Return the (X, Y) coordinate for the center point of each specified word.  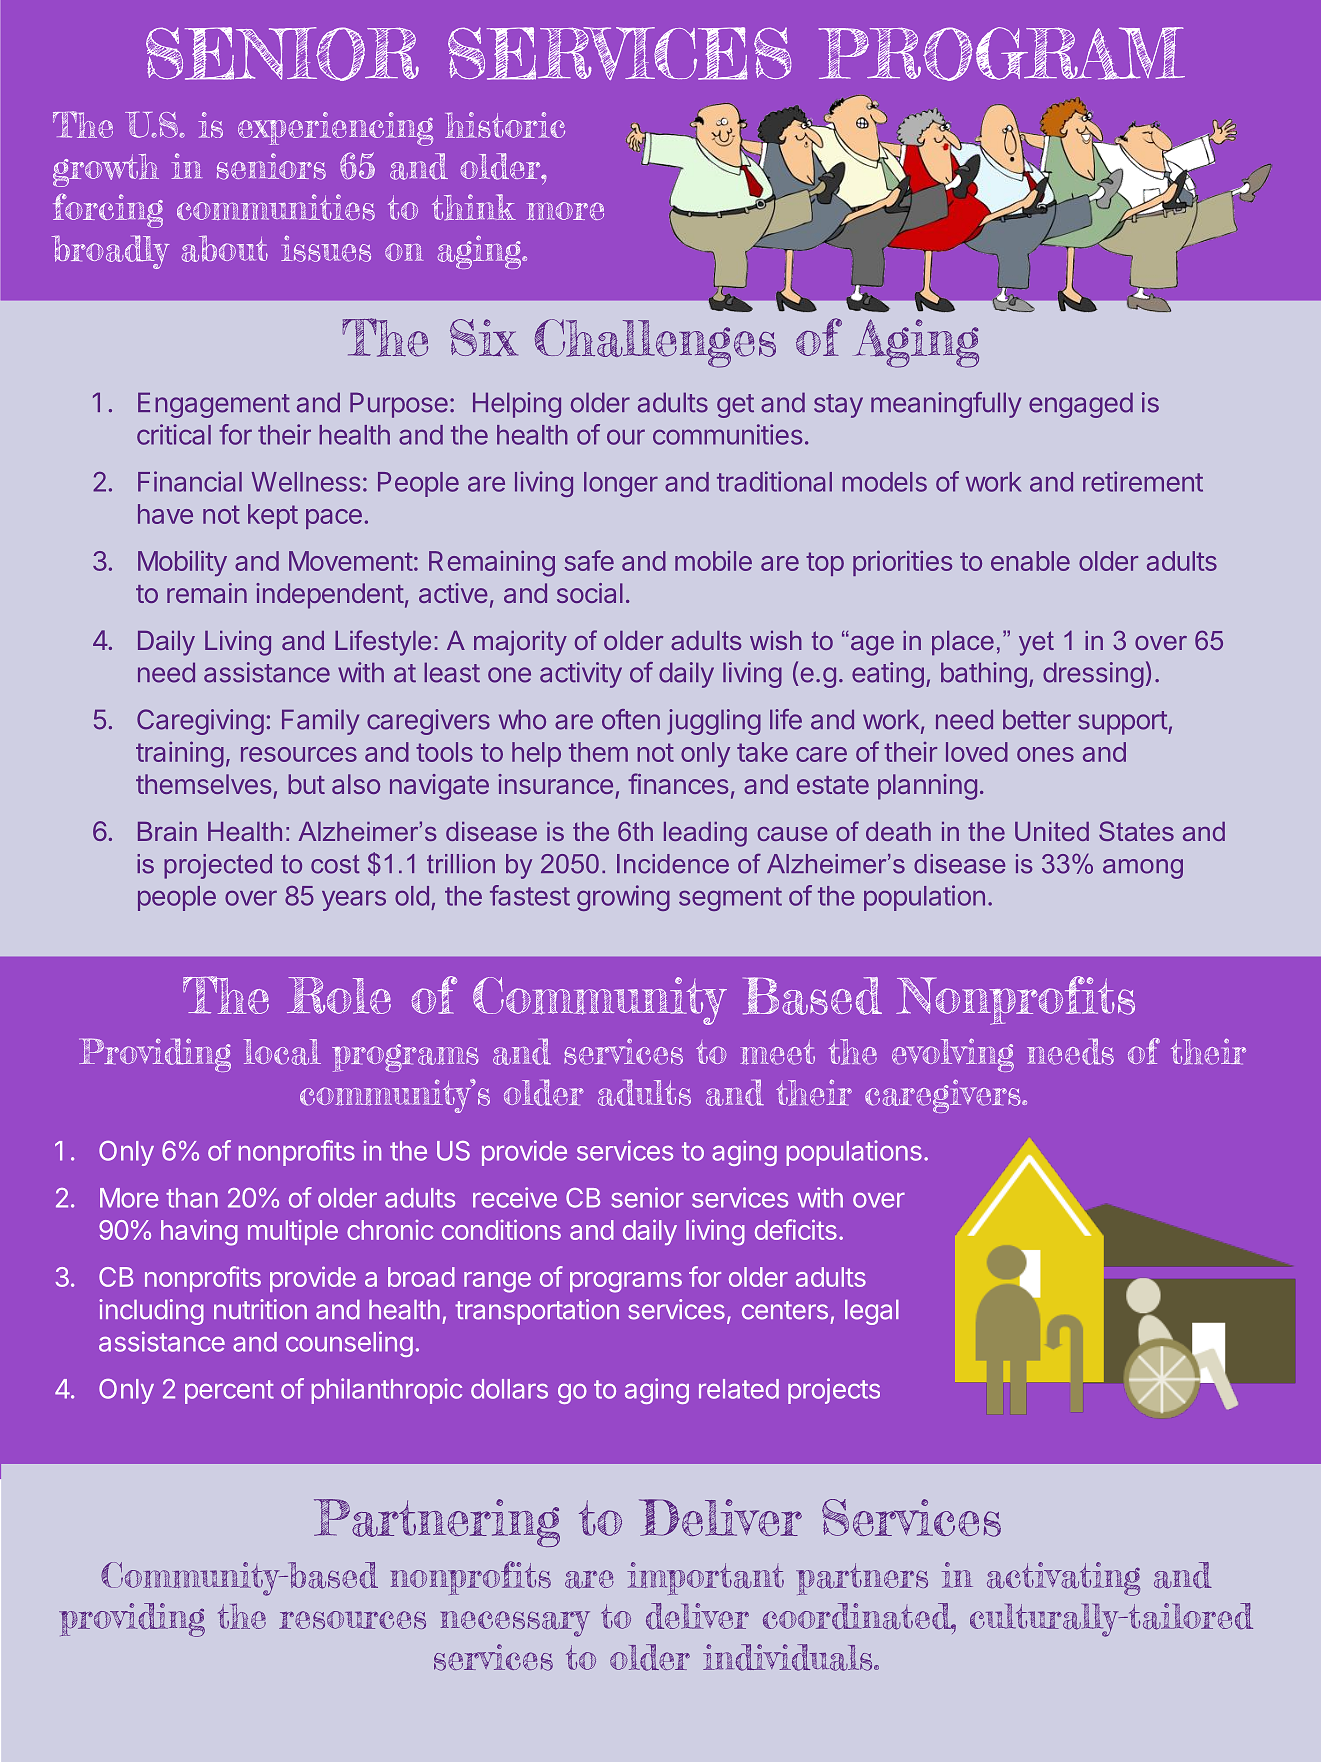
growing (623, 898)
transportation (537, 1312)
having (199, 1232)
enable (1030, 561)
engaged (1081, 405)
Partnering (437, 1523)
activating (1063, 1579)
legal (872, 1312)
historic (505, 125)
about (225, 248)
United (1052, 831)
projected (218, 866)
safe (589, 560)
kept (273, 516)
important (705, 1578)
